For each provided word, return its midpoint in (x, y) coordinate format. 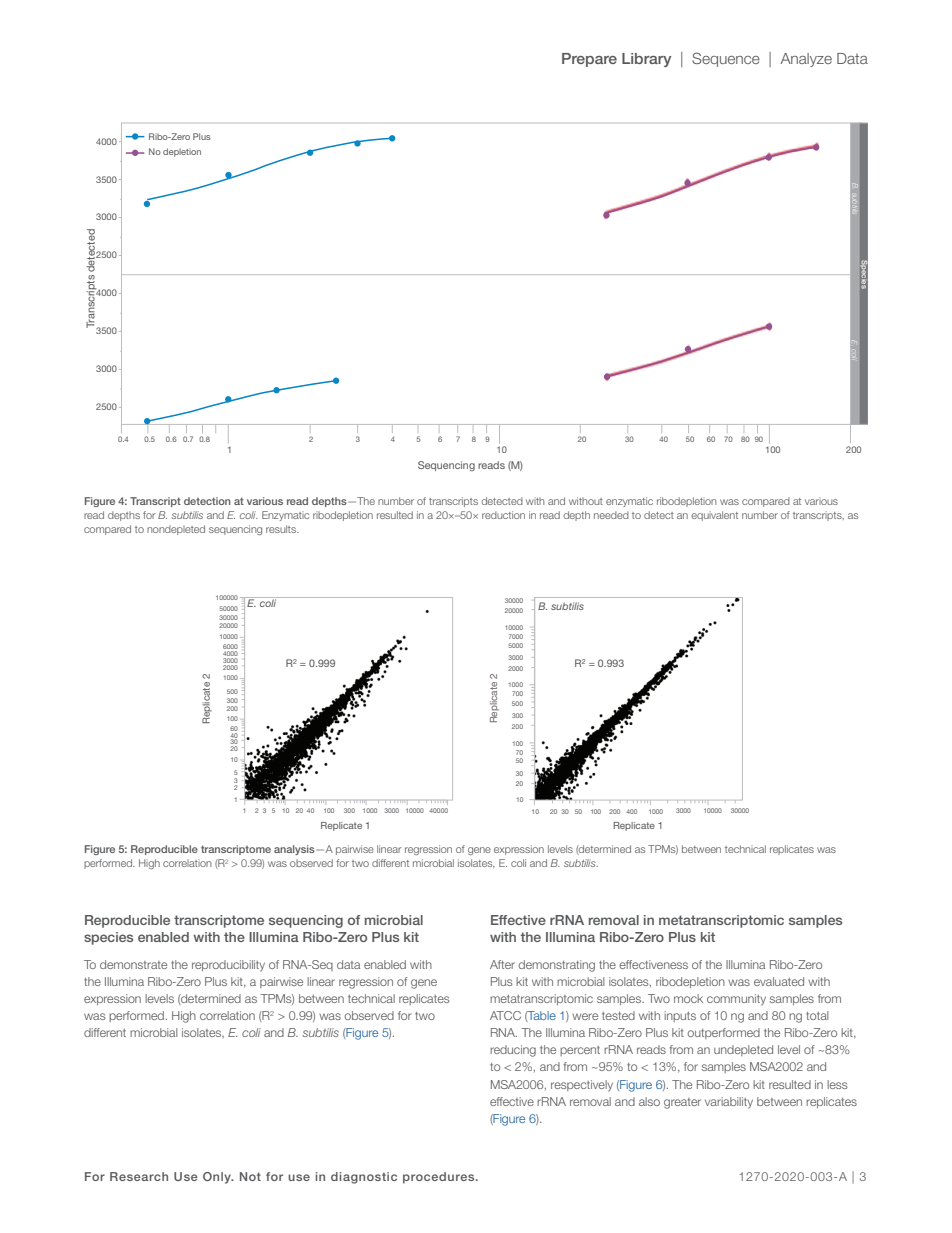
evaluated (779, 981)
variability (729, 1103)
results (282, 529)
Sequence (726, 59)
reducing (513, 1051)
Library (646, 60)
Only (218, 1178)
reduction (503, 515)
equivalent (714, 516)
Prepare (589, 60)
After (502, 964)
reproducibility (228, 966)
